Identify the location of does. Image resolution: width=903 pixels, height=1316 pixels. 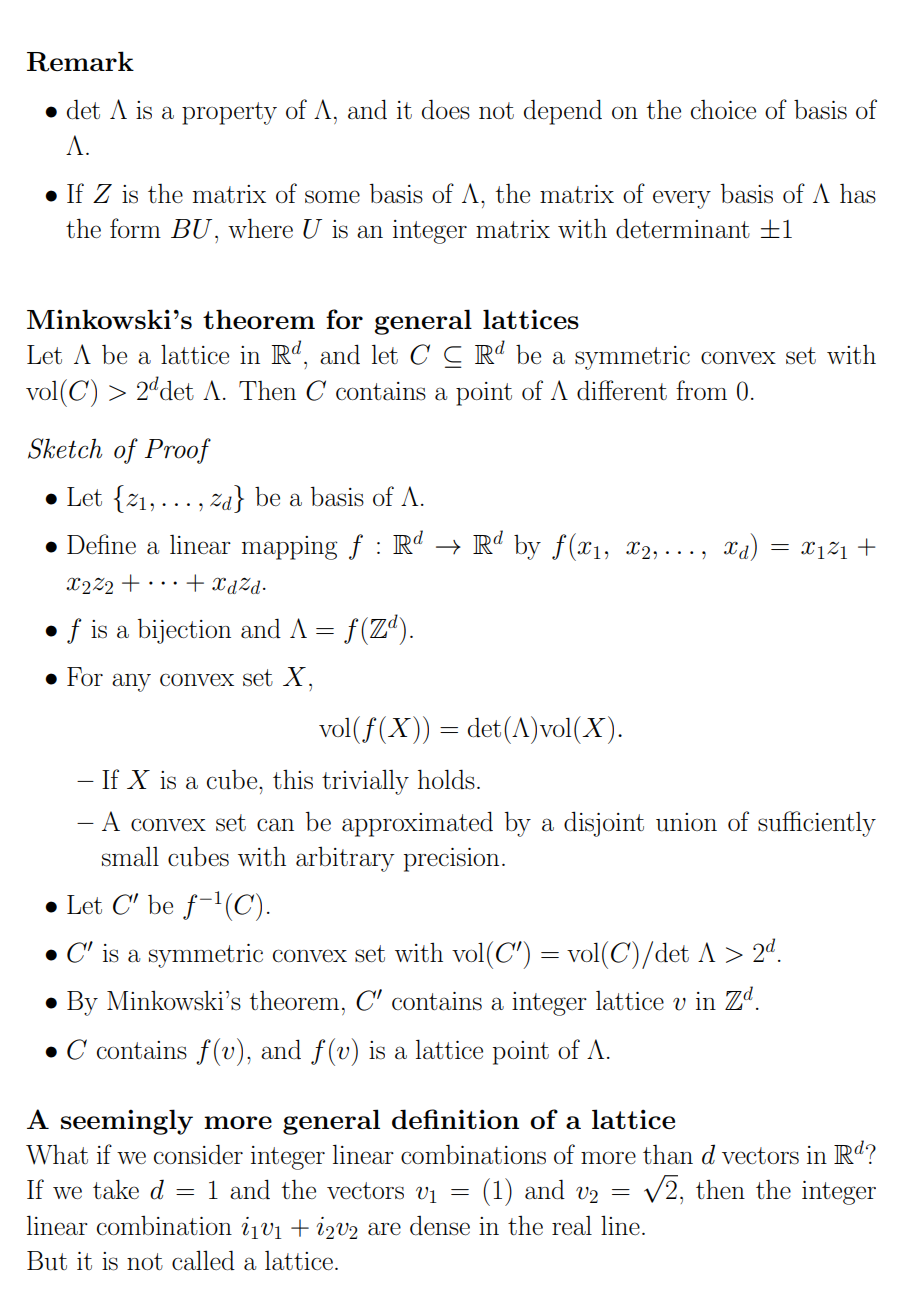
(446, 109).
